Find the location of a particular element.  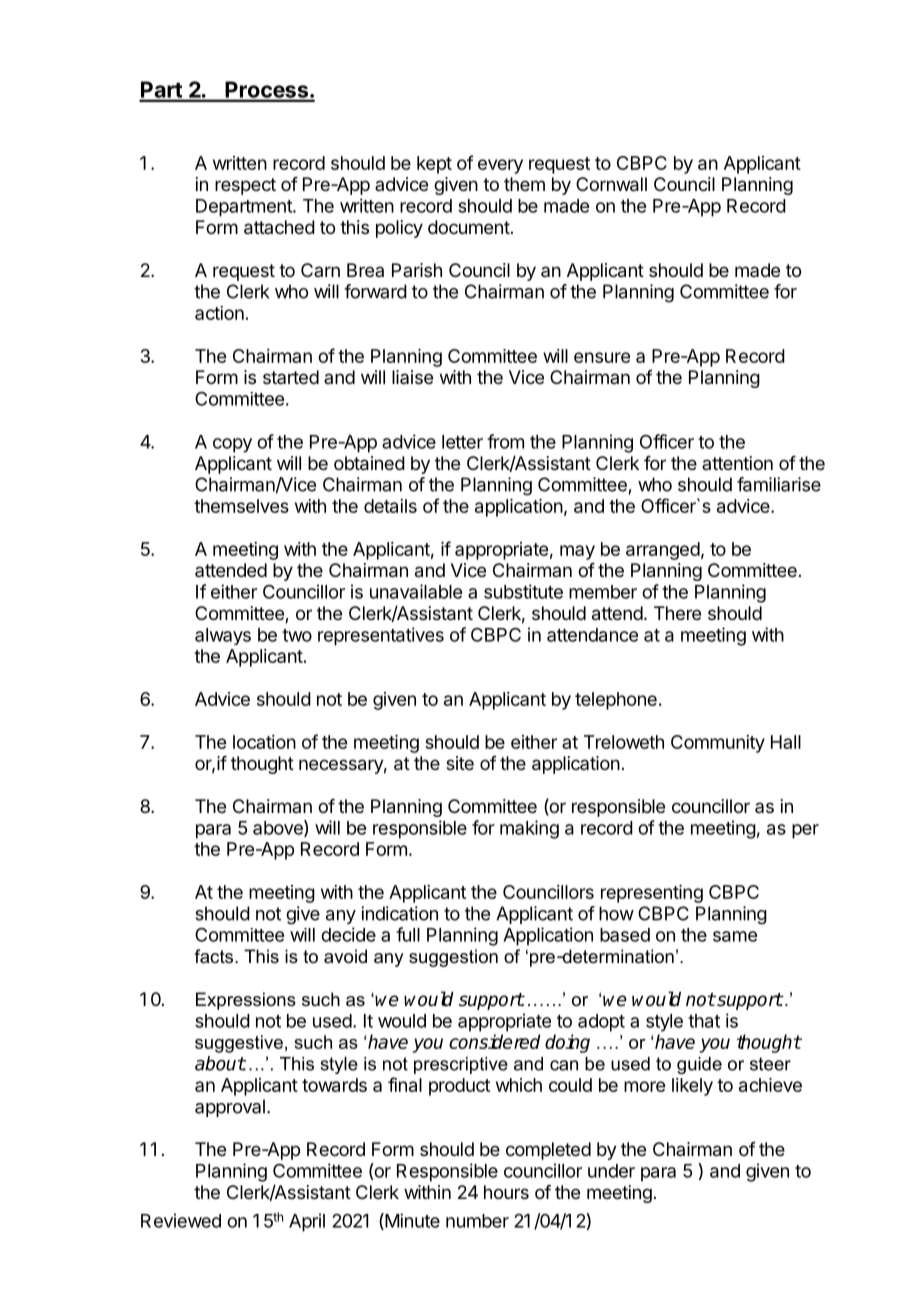

hours is located at coordinates (506, 1192).
